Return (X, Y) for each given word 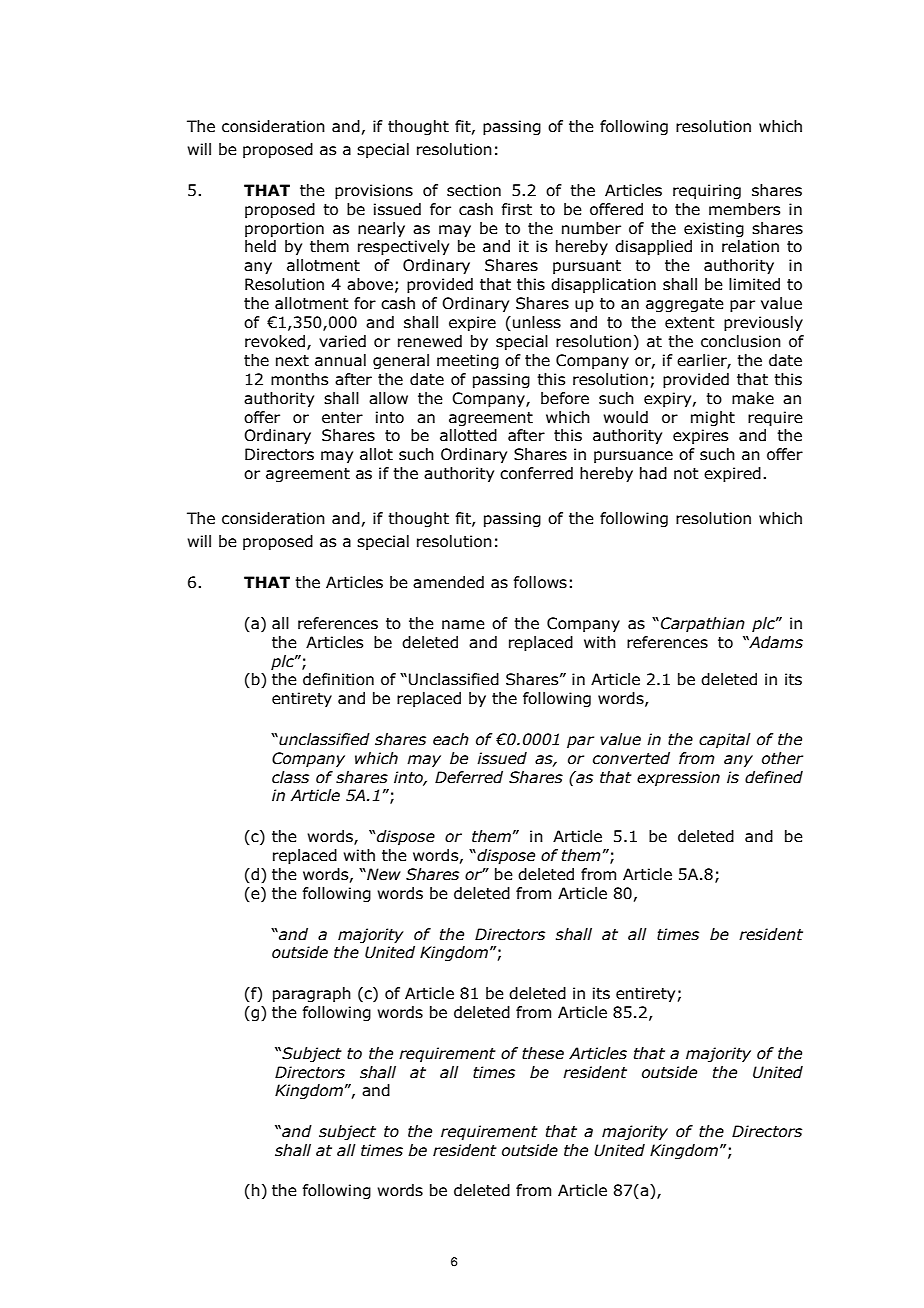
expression (678, 778)
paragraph (312, 994)
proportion (284, 229)
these (543, 1053)
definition (338, 679)
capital (725, 740)
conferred (536, 473)
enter (342, 418)
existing (714, 229)
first (516, 209)
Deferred (469, 777)
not (686, 474)
